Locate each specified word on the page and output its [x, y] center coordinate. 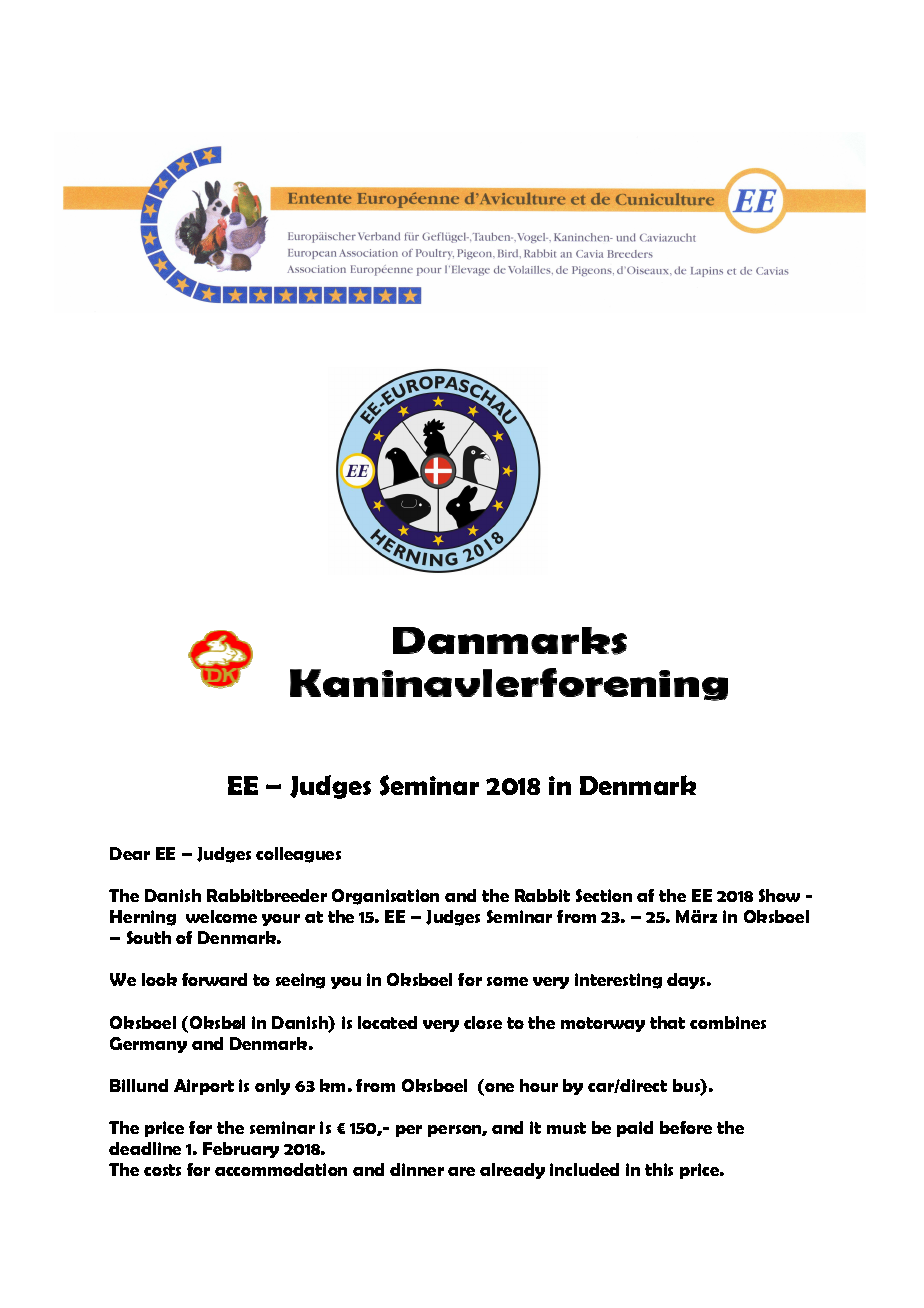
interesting [618, 981]
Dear [130, 853]
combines [728, 1022]
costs [162, 1170]
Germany [148, 1045]
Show [779, 895]
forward [214, 979]
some [507, 981]
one [498, 1089]
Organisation [385, 897]
